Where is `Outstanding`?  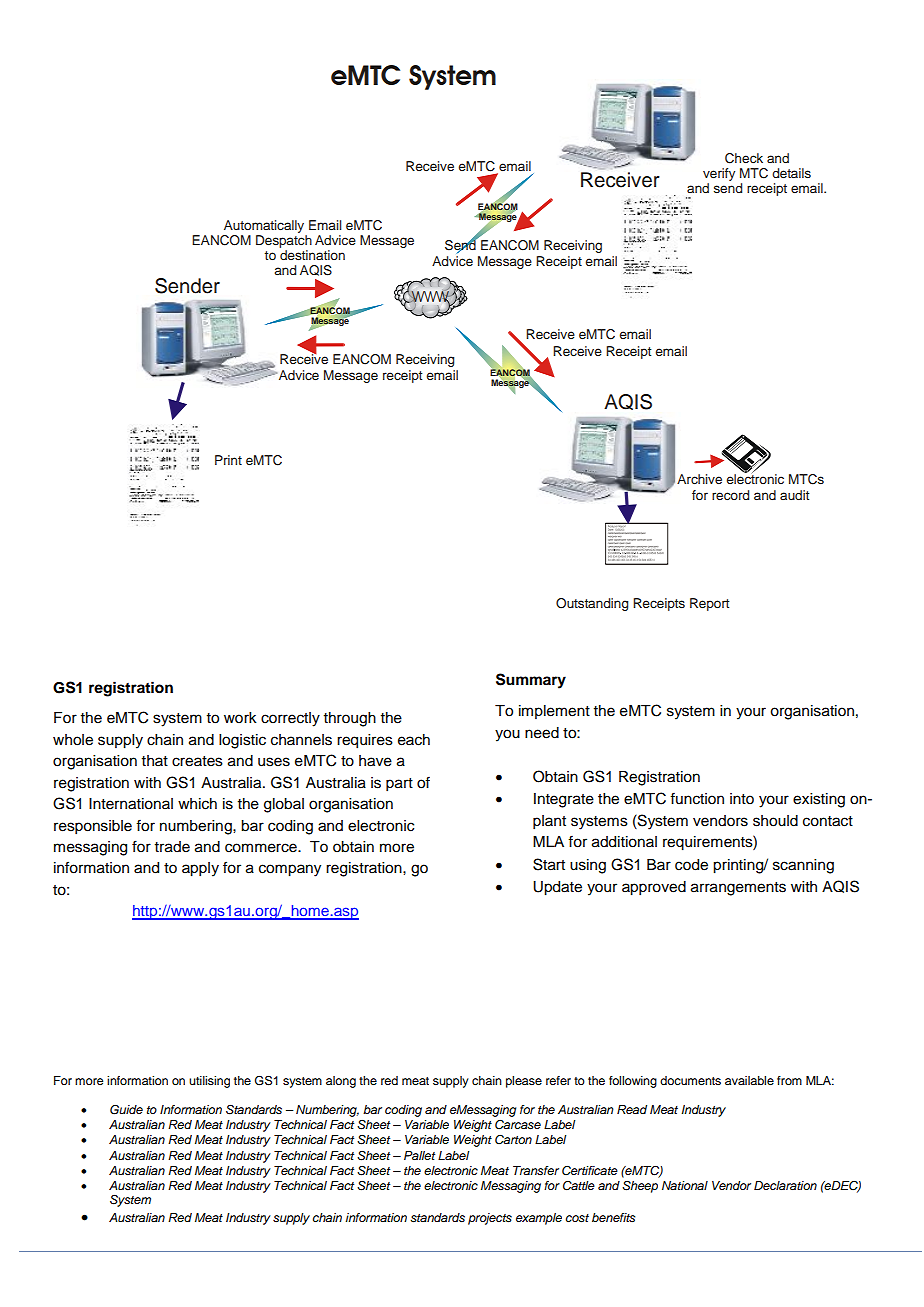
Outstanding is located at coordinates (592, 604).
